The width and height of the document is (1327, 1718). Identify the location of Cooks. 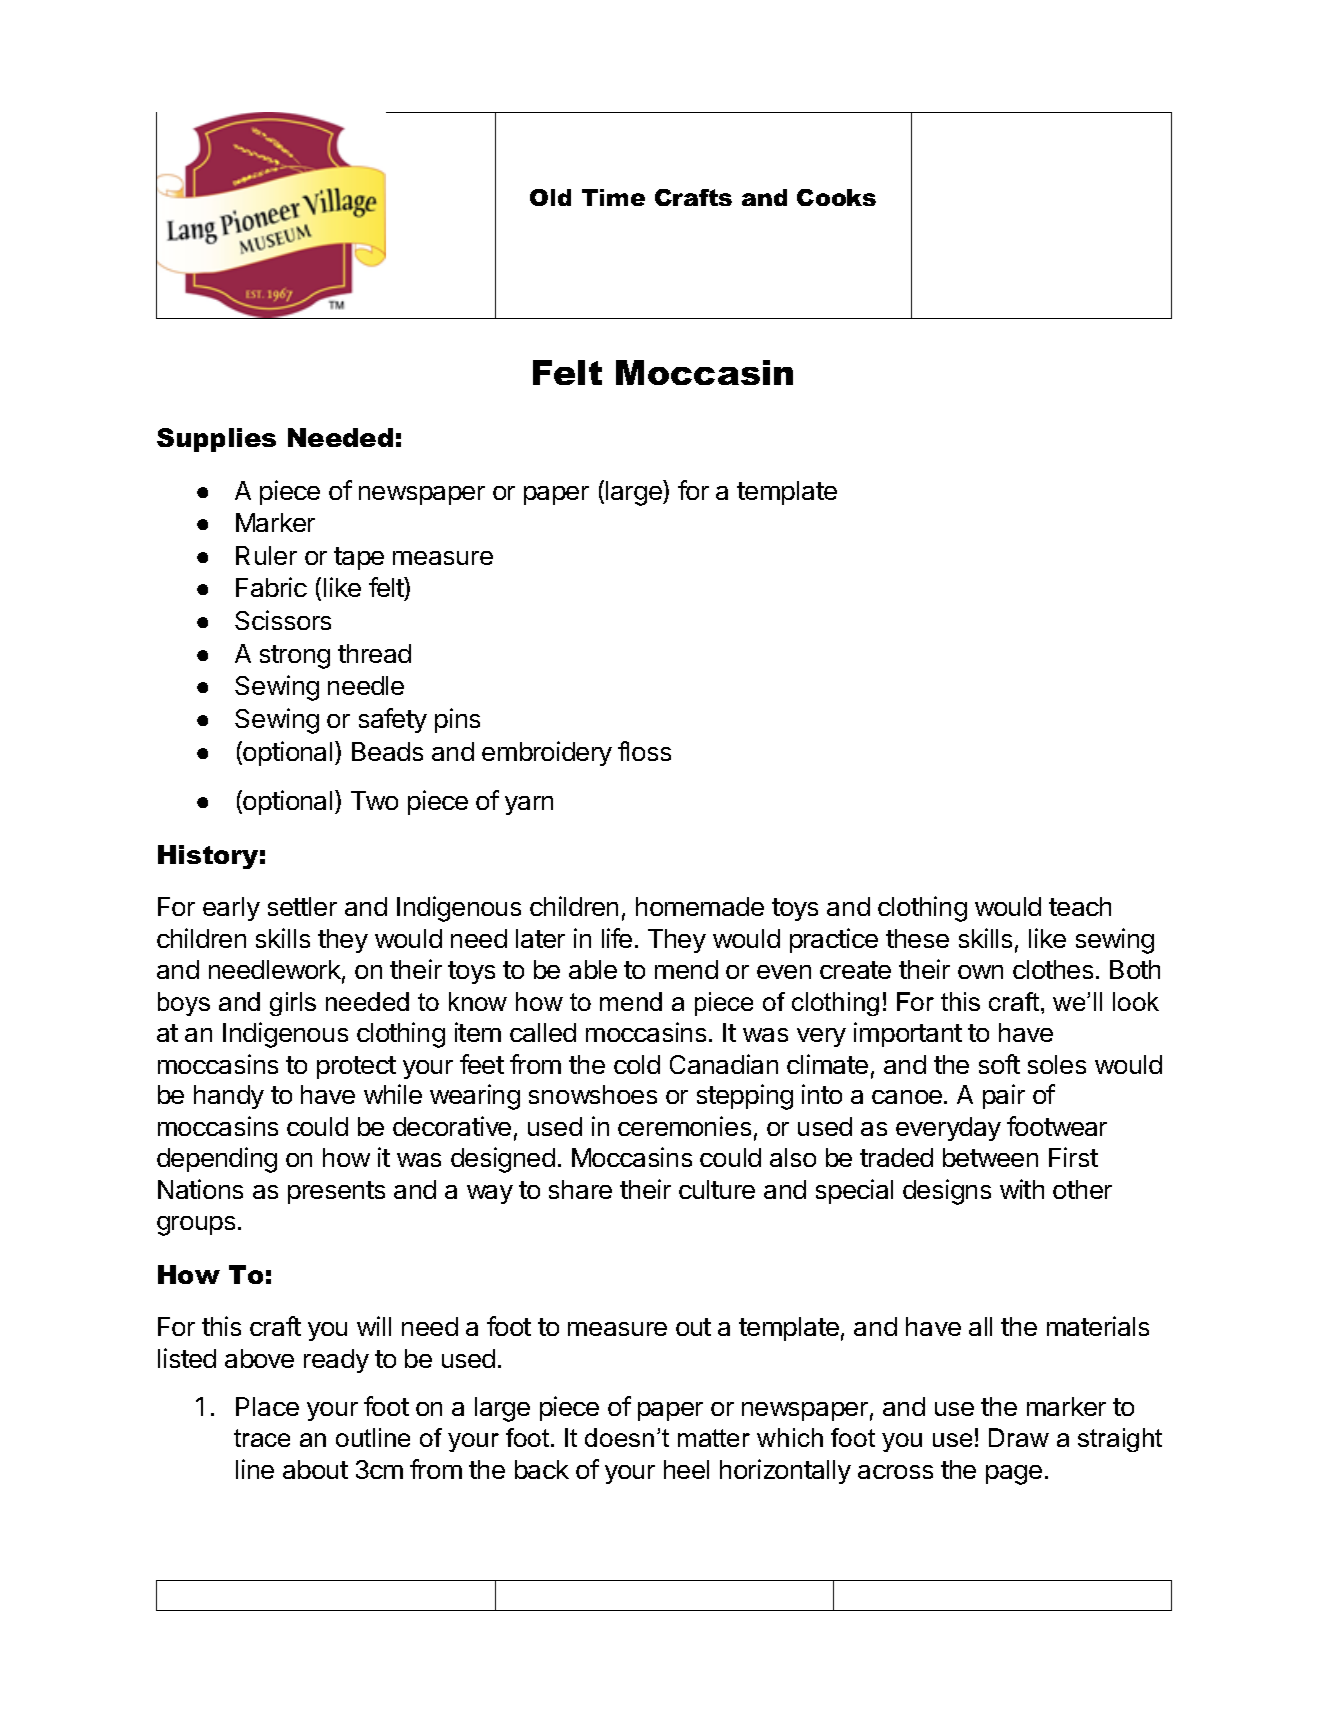
(836, 197).
